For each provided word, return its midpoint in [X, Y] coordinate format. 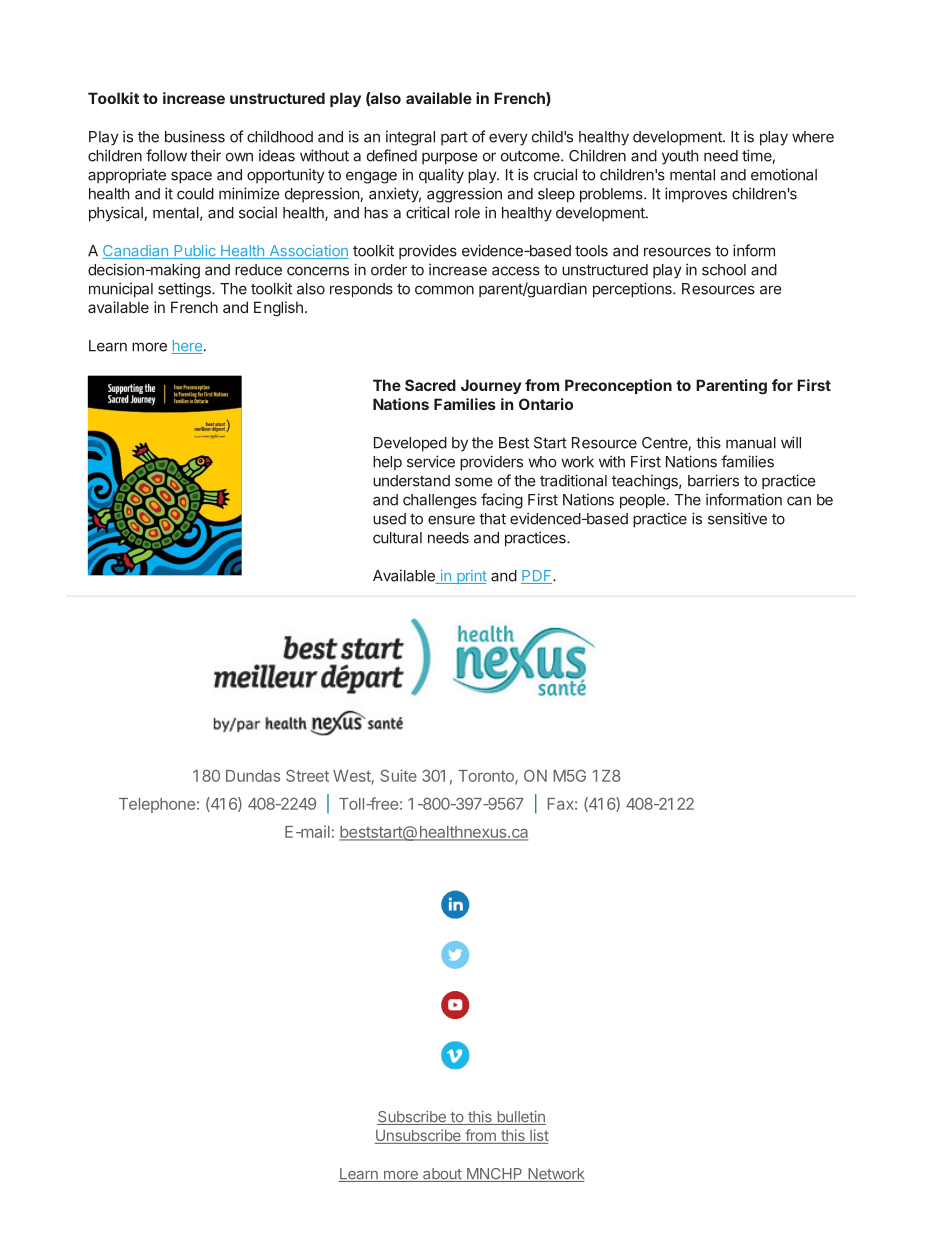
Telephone [157, 805]
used [389, 519]
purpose [449, 158]
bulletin [520, 1118]
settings [185, 290]
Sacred [430, 385]
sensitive [737, 518]
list [538, 1136]
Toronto [487, 777]
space [191, 177]
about [442, 1175]
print [471, 577]
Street [307, 775]
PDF [537, 577]
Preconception [618, 386]
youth [680, 157]
